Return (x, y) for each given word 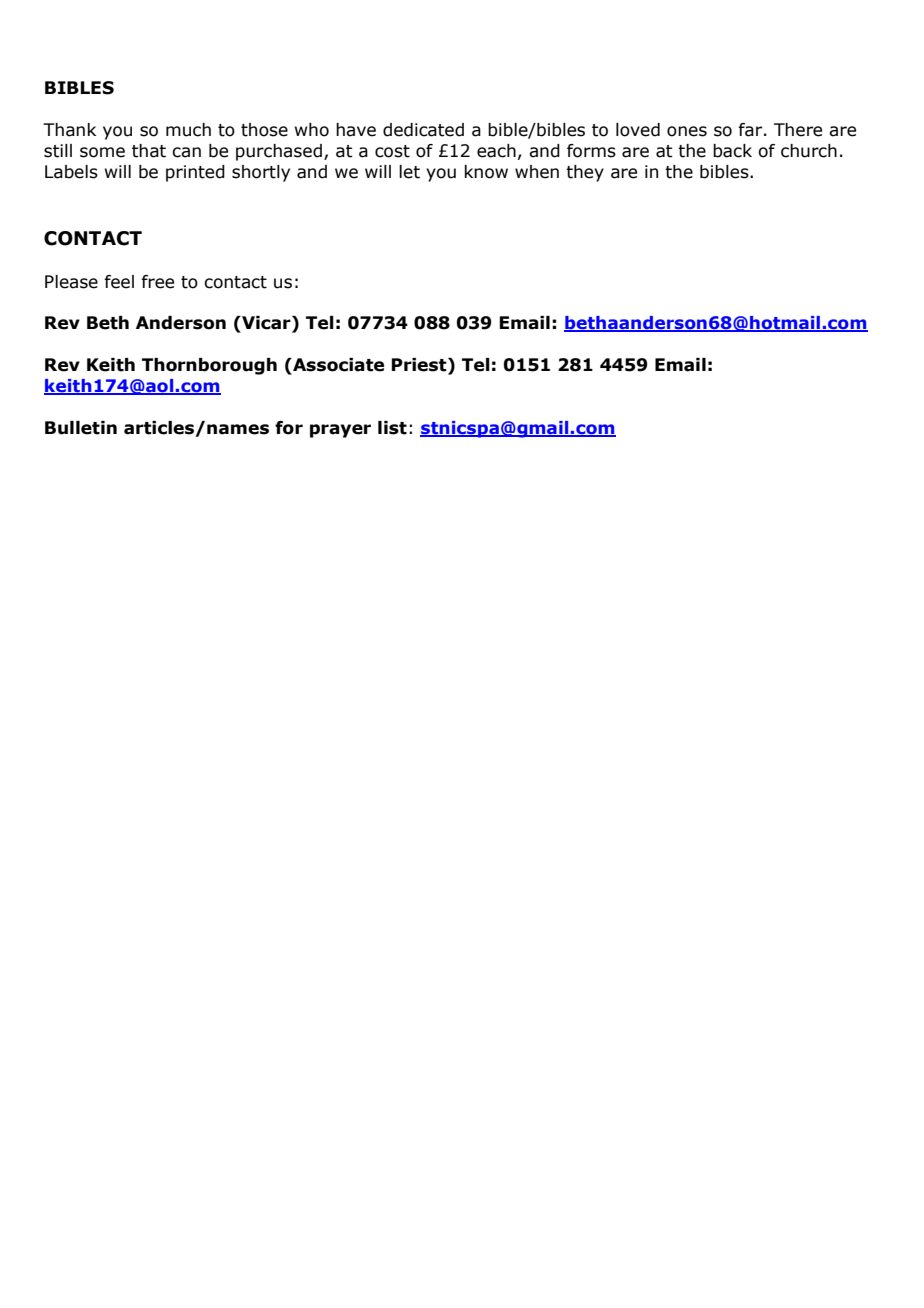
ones (687, 131)
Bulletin (81, 428)
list (392, 428)
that (149, 151)
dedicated (423, 130)
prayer (340, 431)
